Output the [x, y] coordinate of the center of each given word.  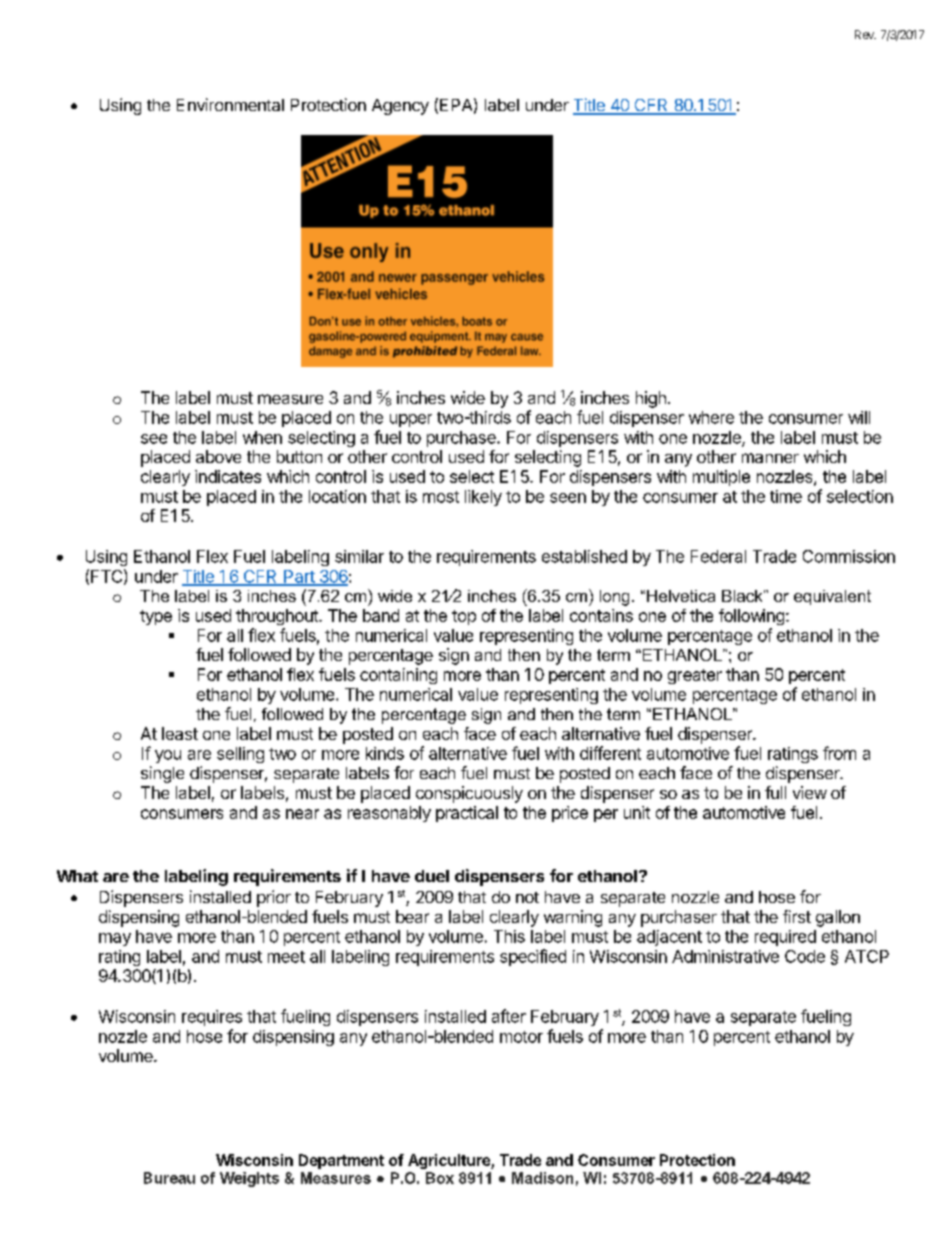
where [711, 417]
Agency [400, 107]
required [785, 938]
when [262, 437]
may [115, 939]
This [509, 936]
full [775, 792]
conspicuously [469, 794]
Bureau [169, 1178]
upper [411, 420]
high [651, 399]
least [180, 733]
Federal [718, 556]
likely [483, 498]
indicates [228, 476]
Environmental [230, 104]
